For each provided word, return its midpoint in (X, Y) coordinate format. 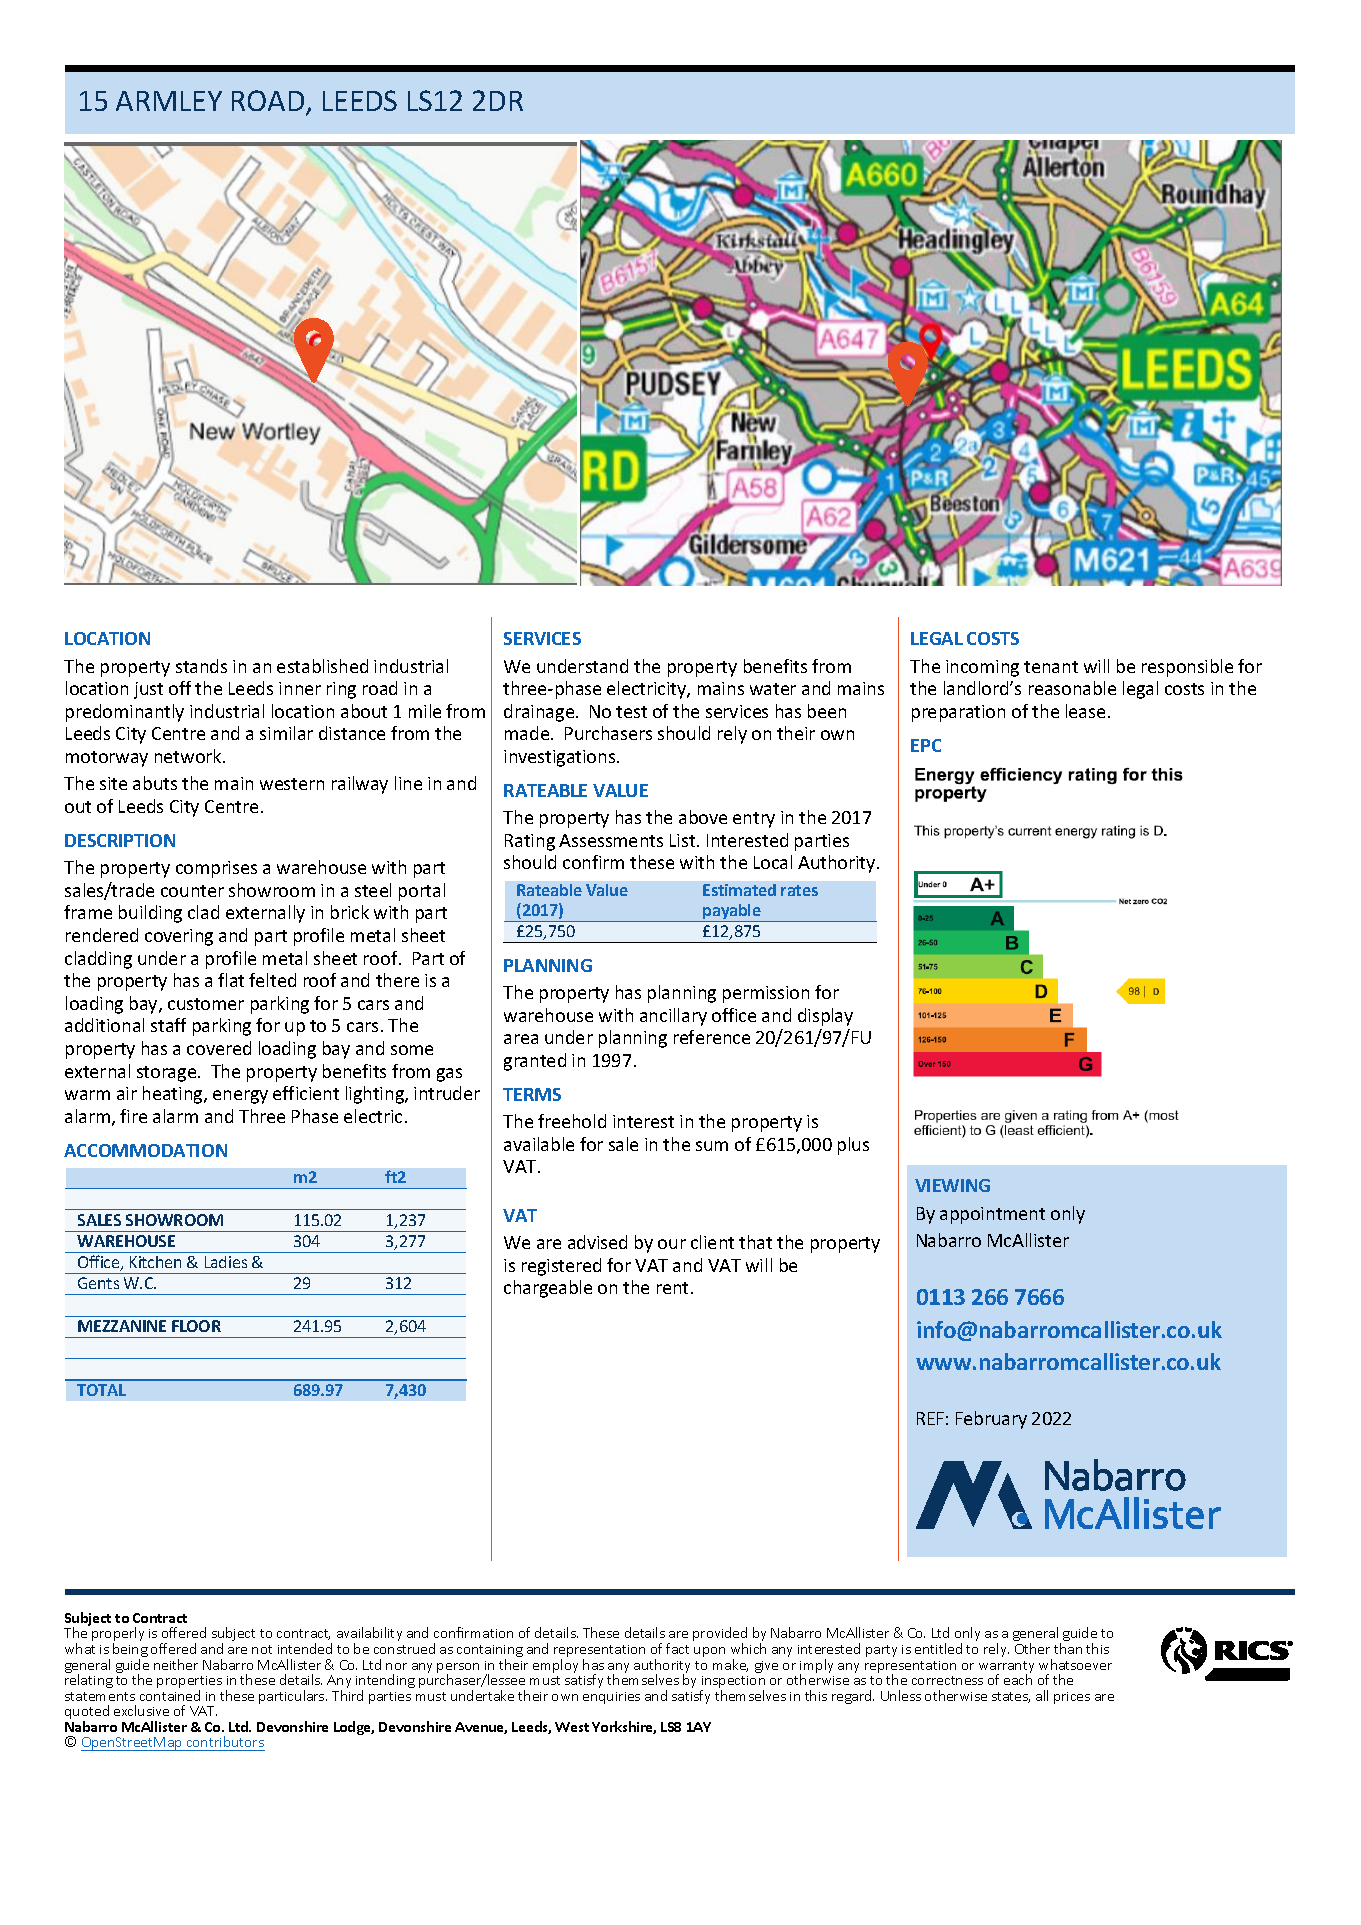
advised (597, 1242)
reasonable (1072, 688)
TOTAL (101, 1390)
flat (231, 980)
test (631, 712)
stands (201, 666)
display (825, 1017)
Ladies (226, 1262)
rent (672, 1288)
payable (732, 913)
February (991, 1420)
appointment (992, 1215)
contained (170, 1695)
